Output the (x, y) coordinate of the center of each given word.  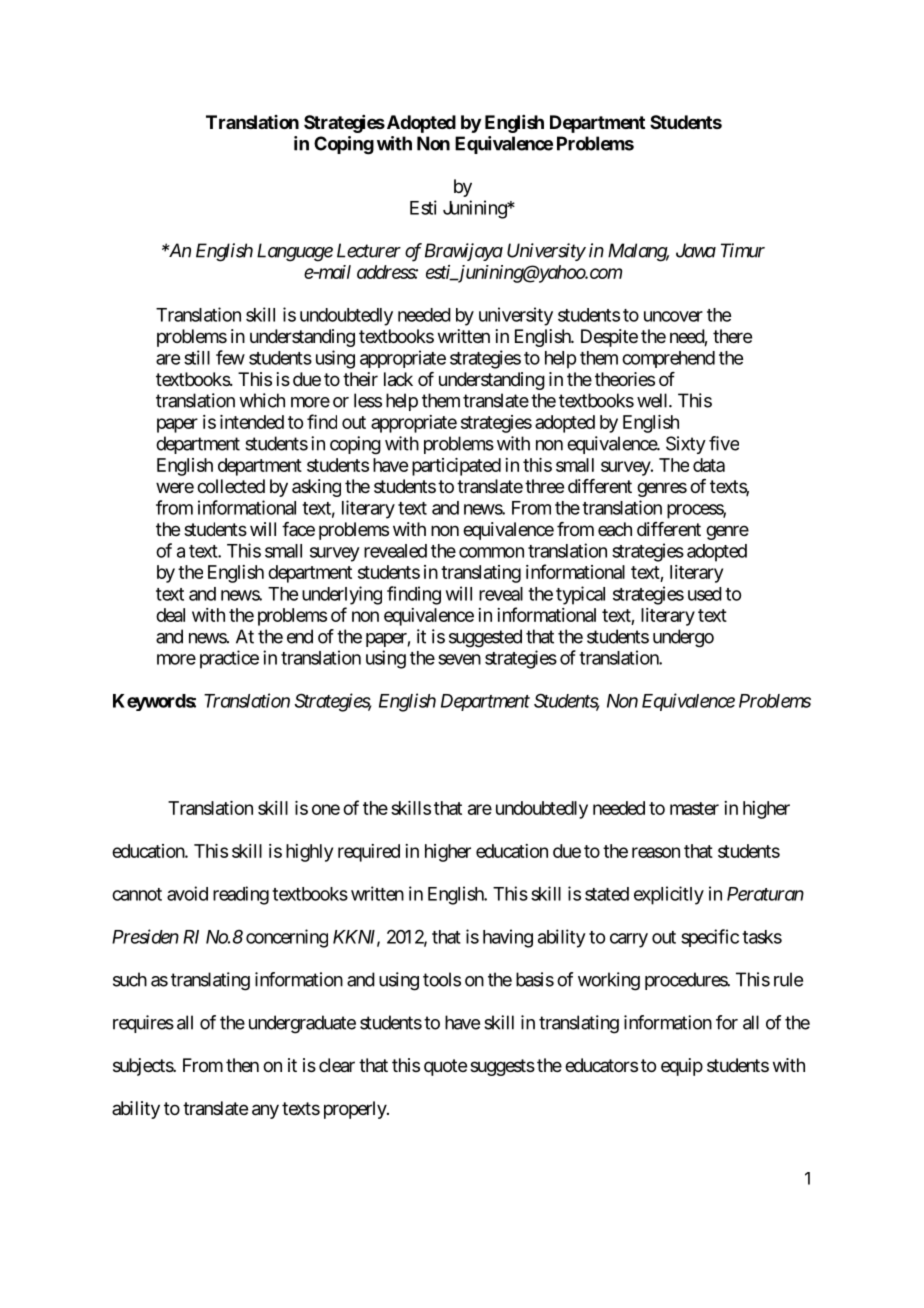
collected (231, 486)
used (705, 594)
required (369, 853)
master (694, 808)
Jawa (696, 250)
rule (788, 979)
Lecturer (369, 250)
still (197, 357)
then (242, 1065)
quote (445, 1067)
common (491, 552)
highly (309, 853)
